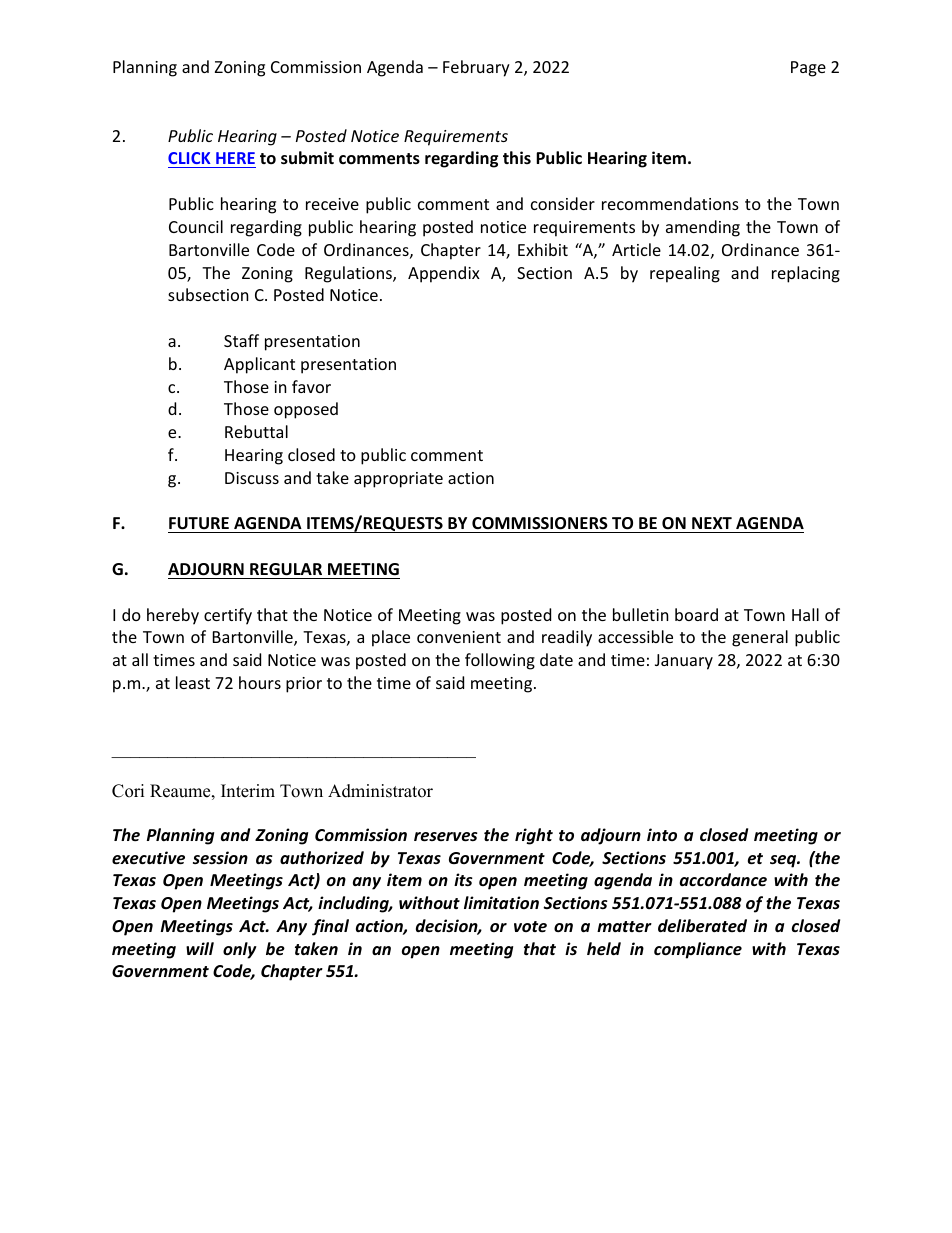 This image has height=1233, width=952. Describe the element at coordinates (808, 69) in the image. I see `Page` at that location.
